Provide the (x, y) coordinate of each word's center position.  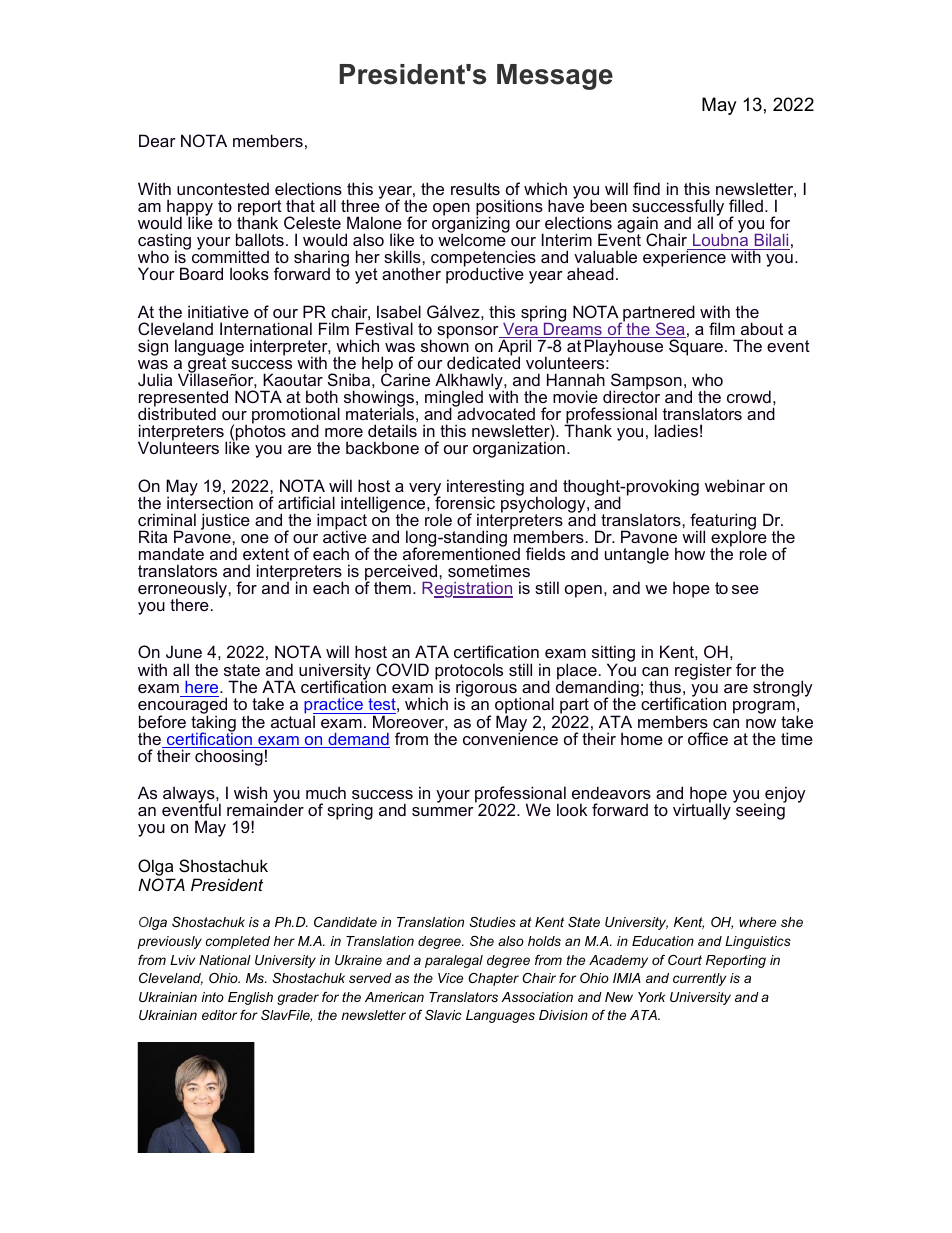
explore (739, 539)
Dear (157, 140)
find (646, 188)
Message (555, 77)
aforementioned (461, 553)
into (212, 997)
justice (225, 521)
